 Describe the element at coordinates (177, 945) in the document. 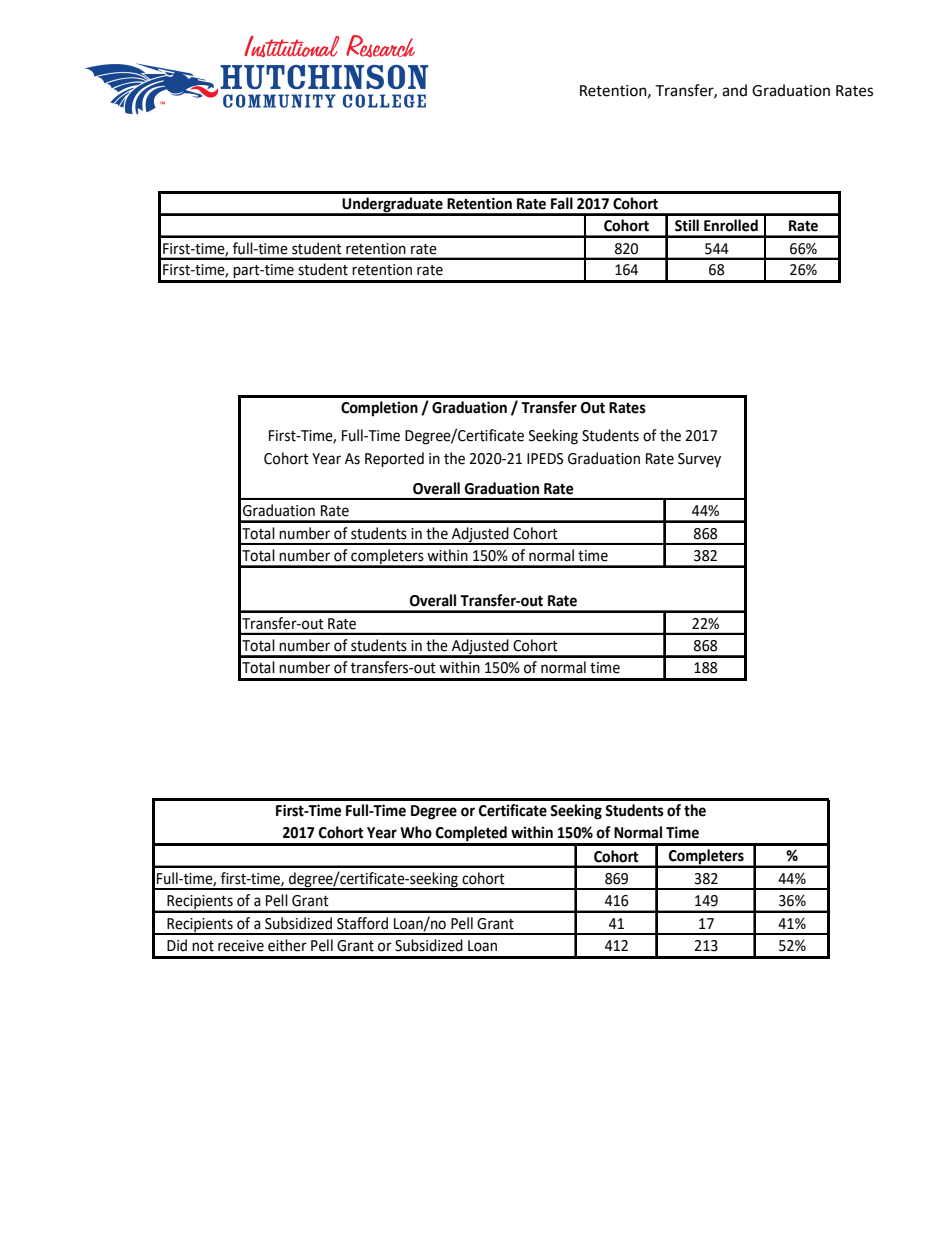

I see `Did` at that location.
